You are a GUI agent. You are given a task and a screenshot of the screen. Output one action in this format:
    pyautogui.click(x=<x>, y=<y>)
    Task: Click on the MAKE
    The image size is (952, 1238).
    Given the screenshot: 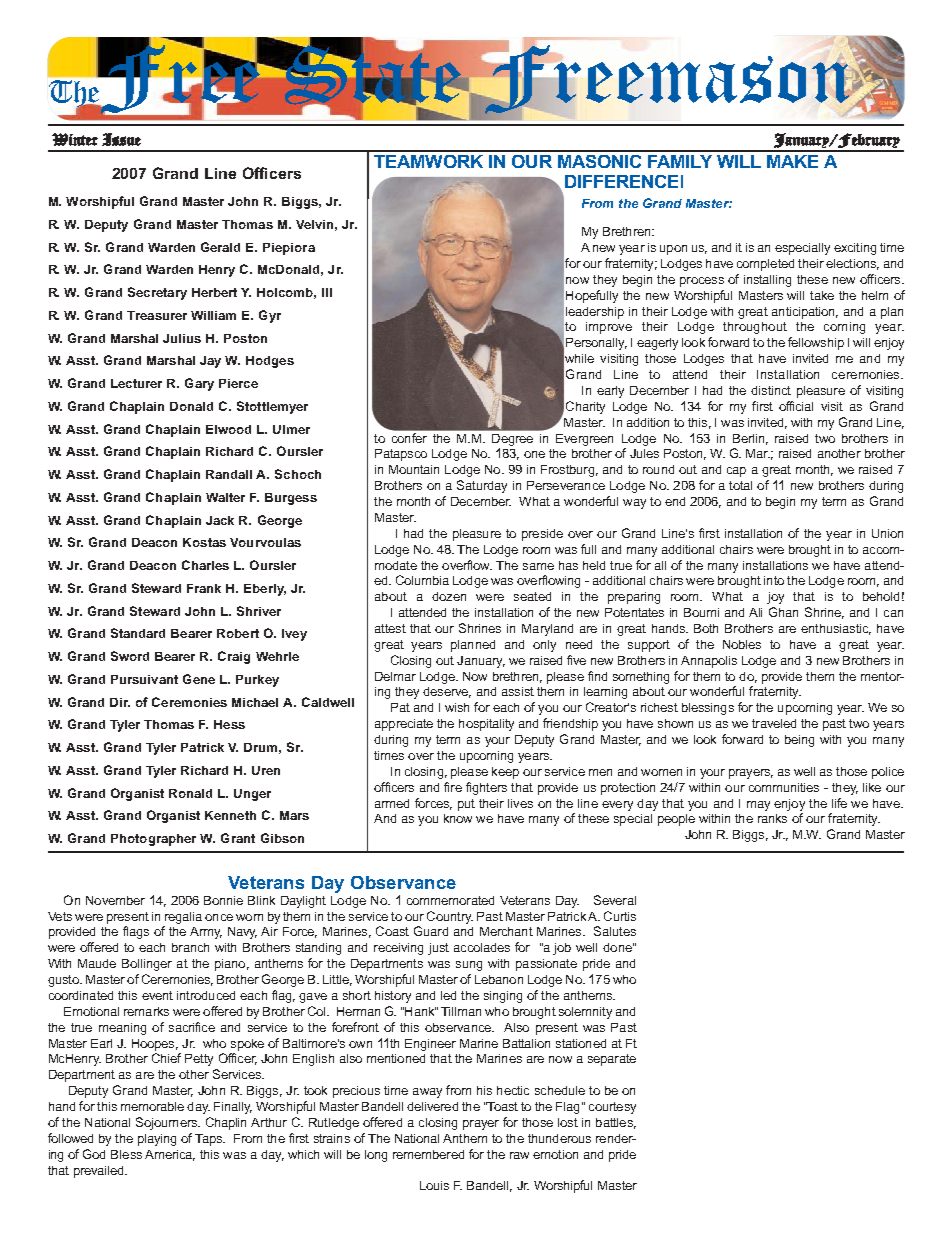 What is the action you would take?
    pyautogui.click(x=792, y=161)
